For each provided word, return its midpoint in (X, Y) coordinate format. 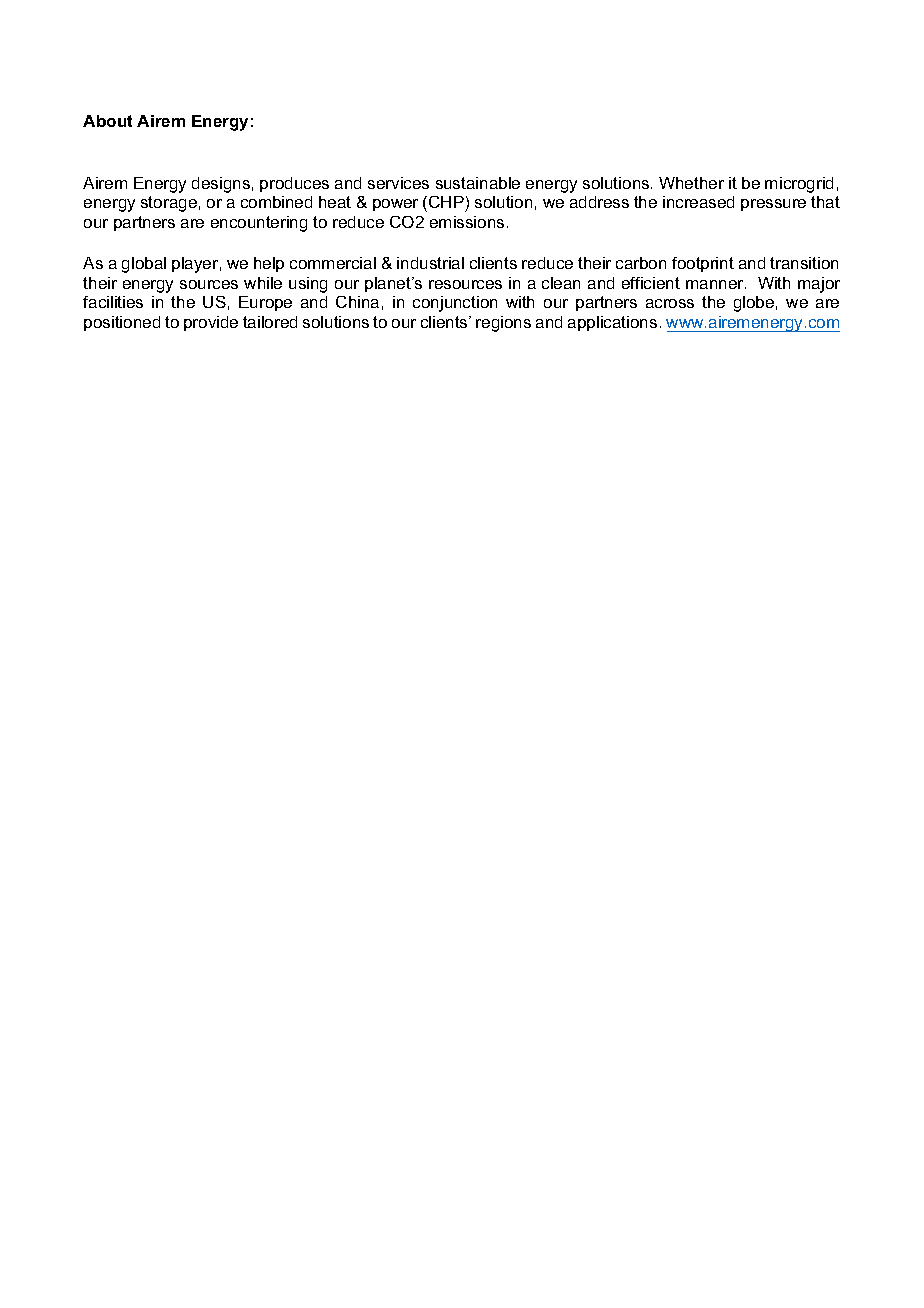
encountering (259, 224)
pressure (773, 205)
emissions (467, 222)
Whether (691, 183)
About (107, 121)
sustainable (478, 183)
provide (211, 323)
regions (503, 324)
